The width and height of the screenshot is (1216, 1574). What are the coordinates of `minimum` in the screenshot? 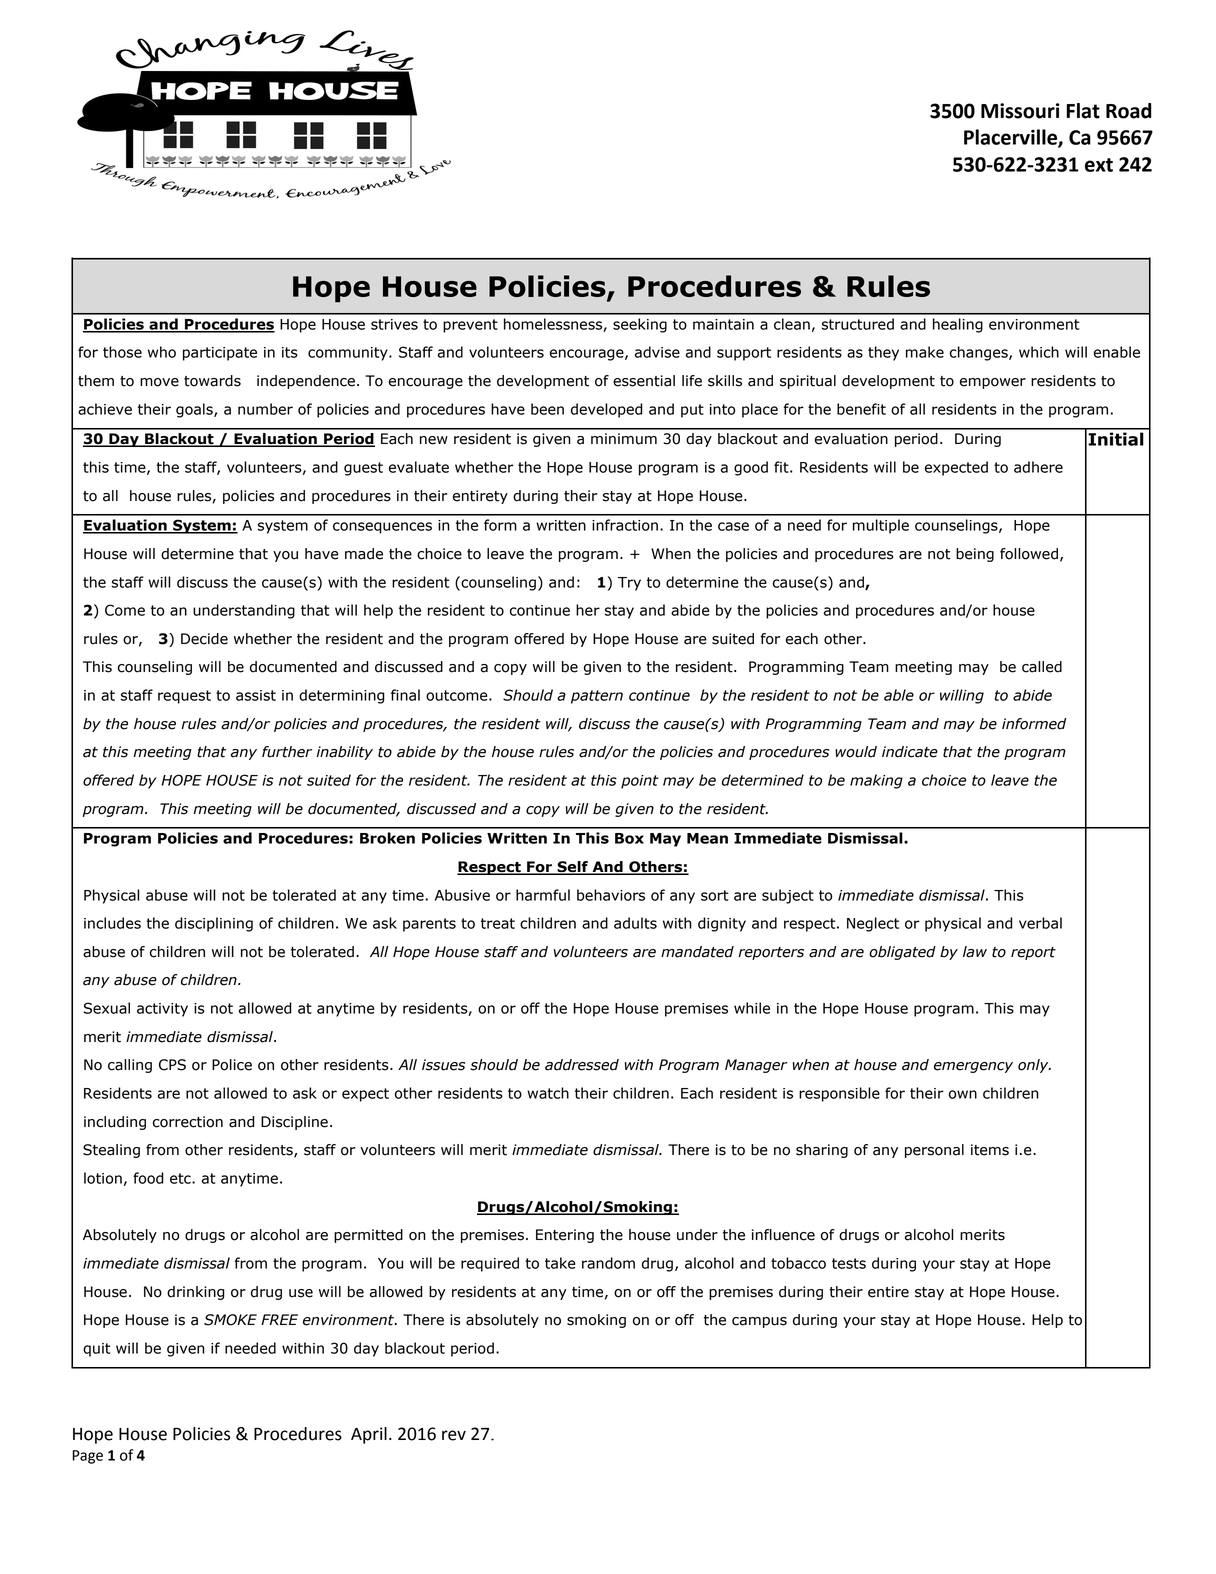 It's located at (624, 439).
